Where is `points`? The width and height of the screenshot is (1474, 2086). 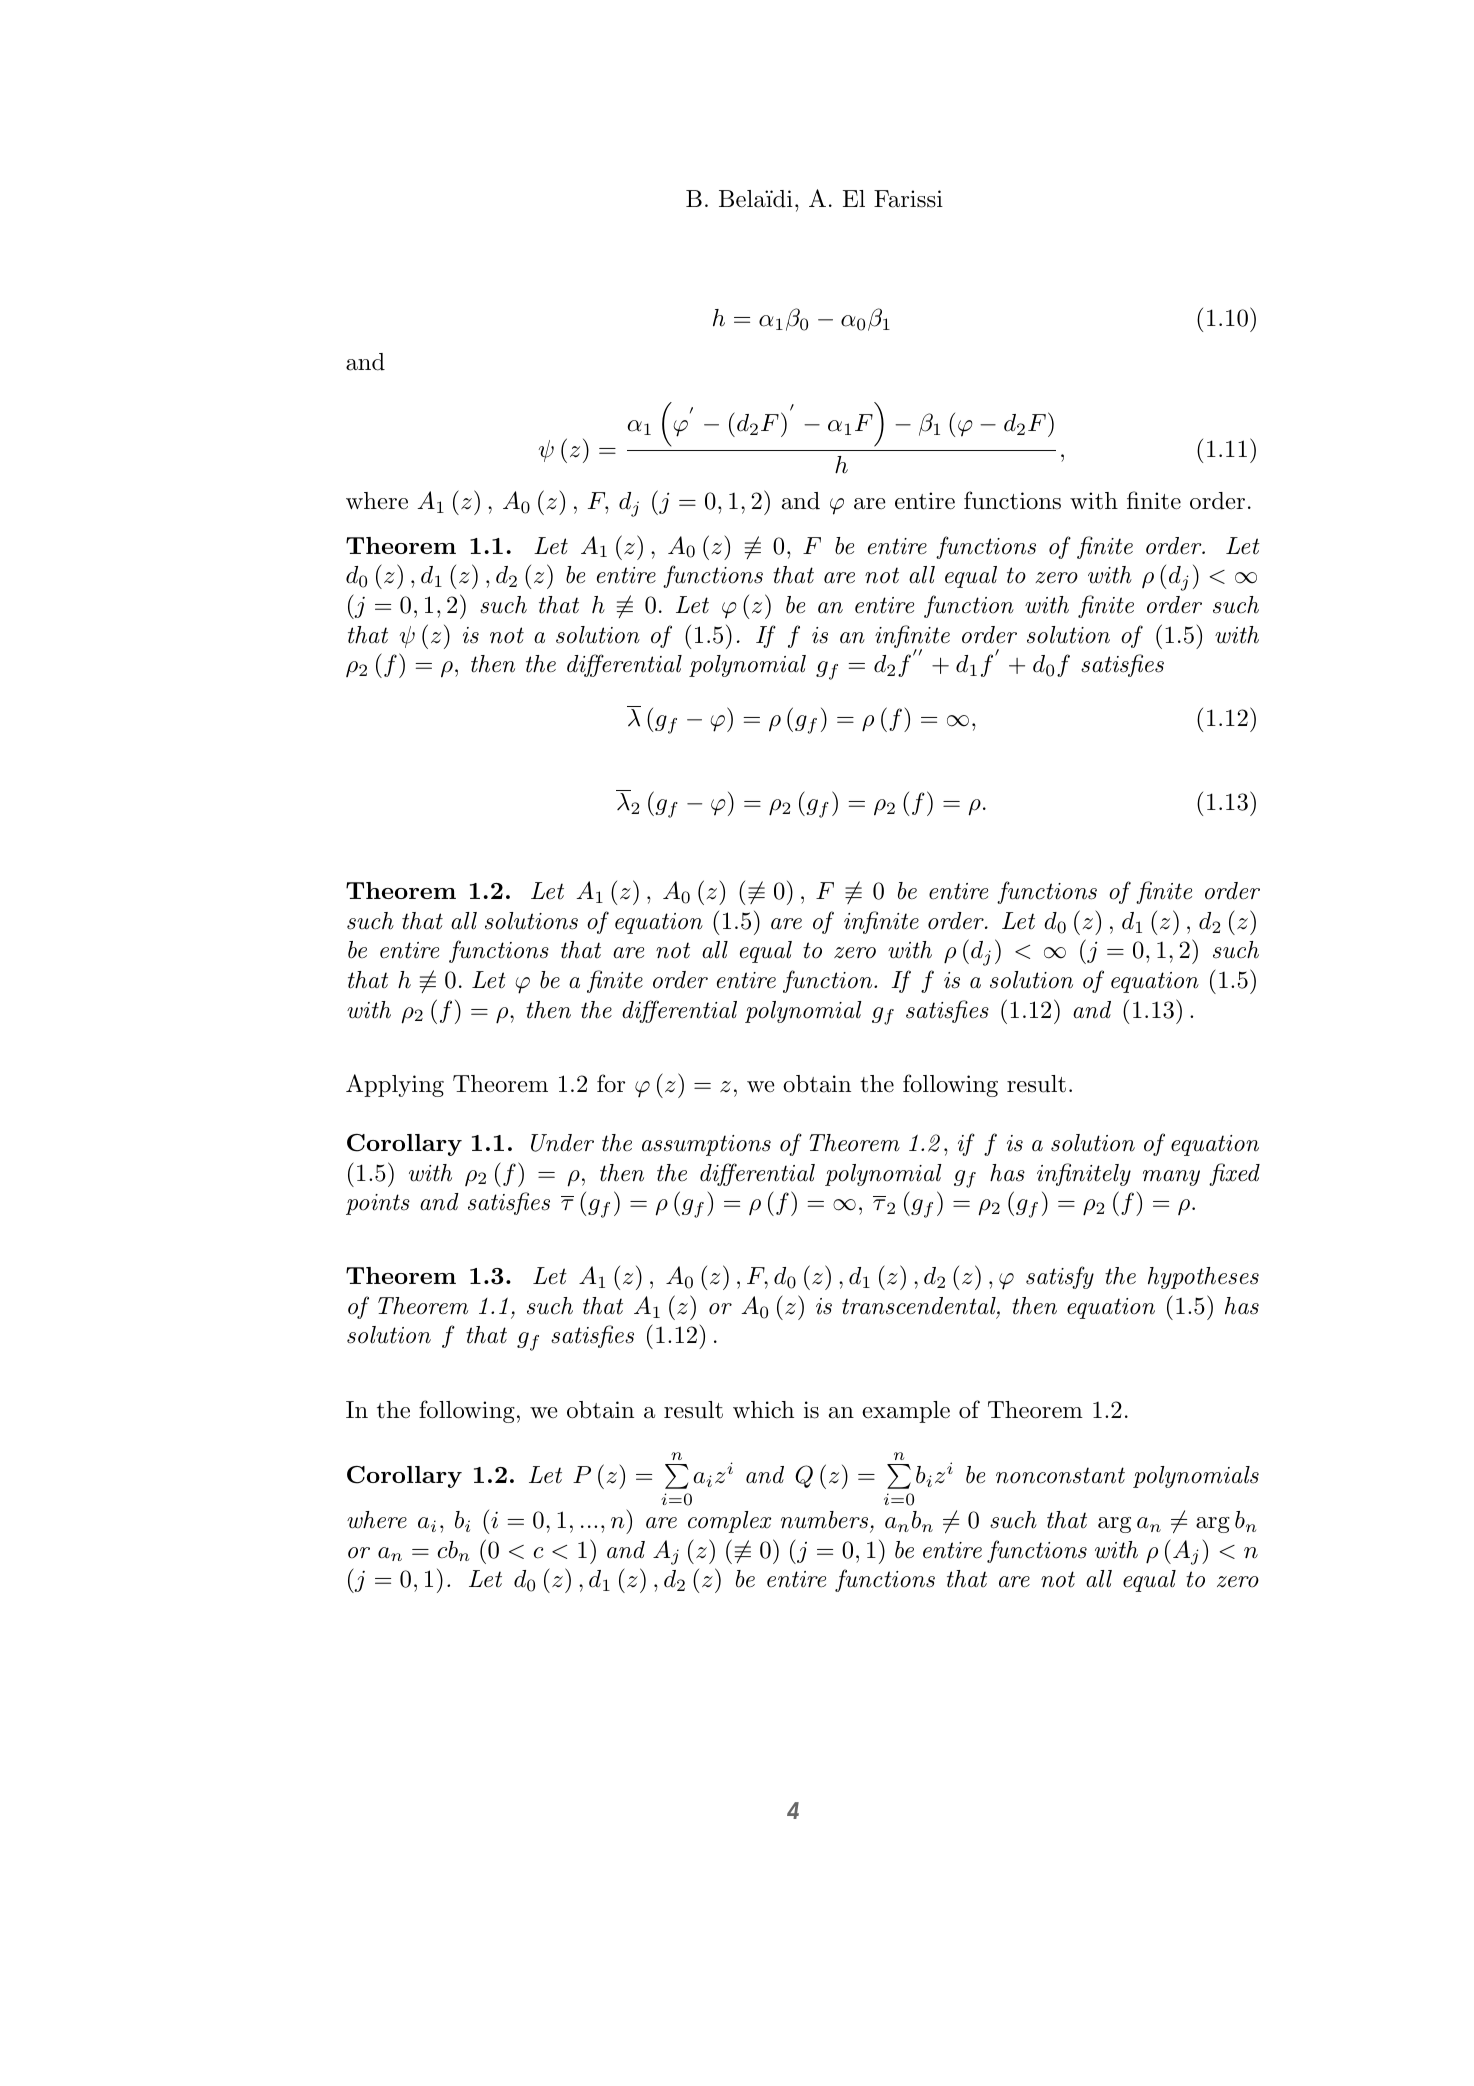 points is located at coordinates (378, 1204).
